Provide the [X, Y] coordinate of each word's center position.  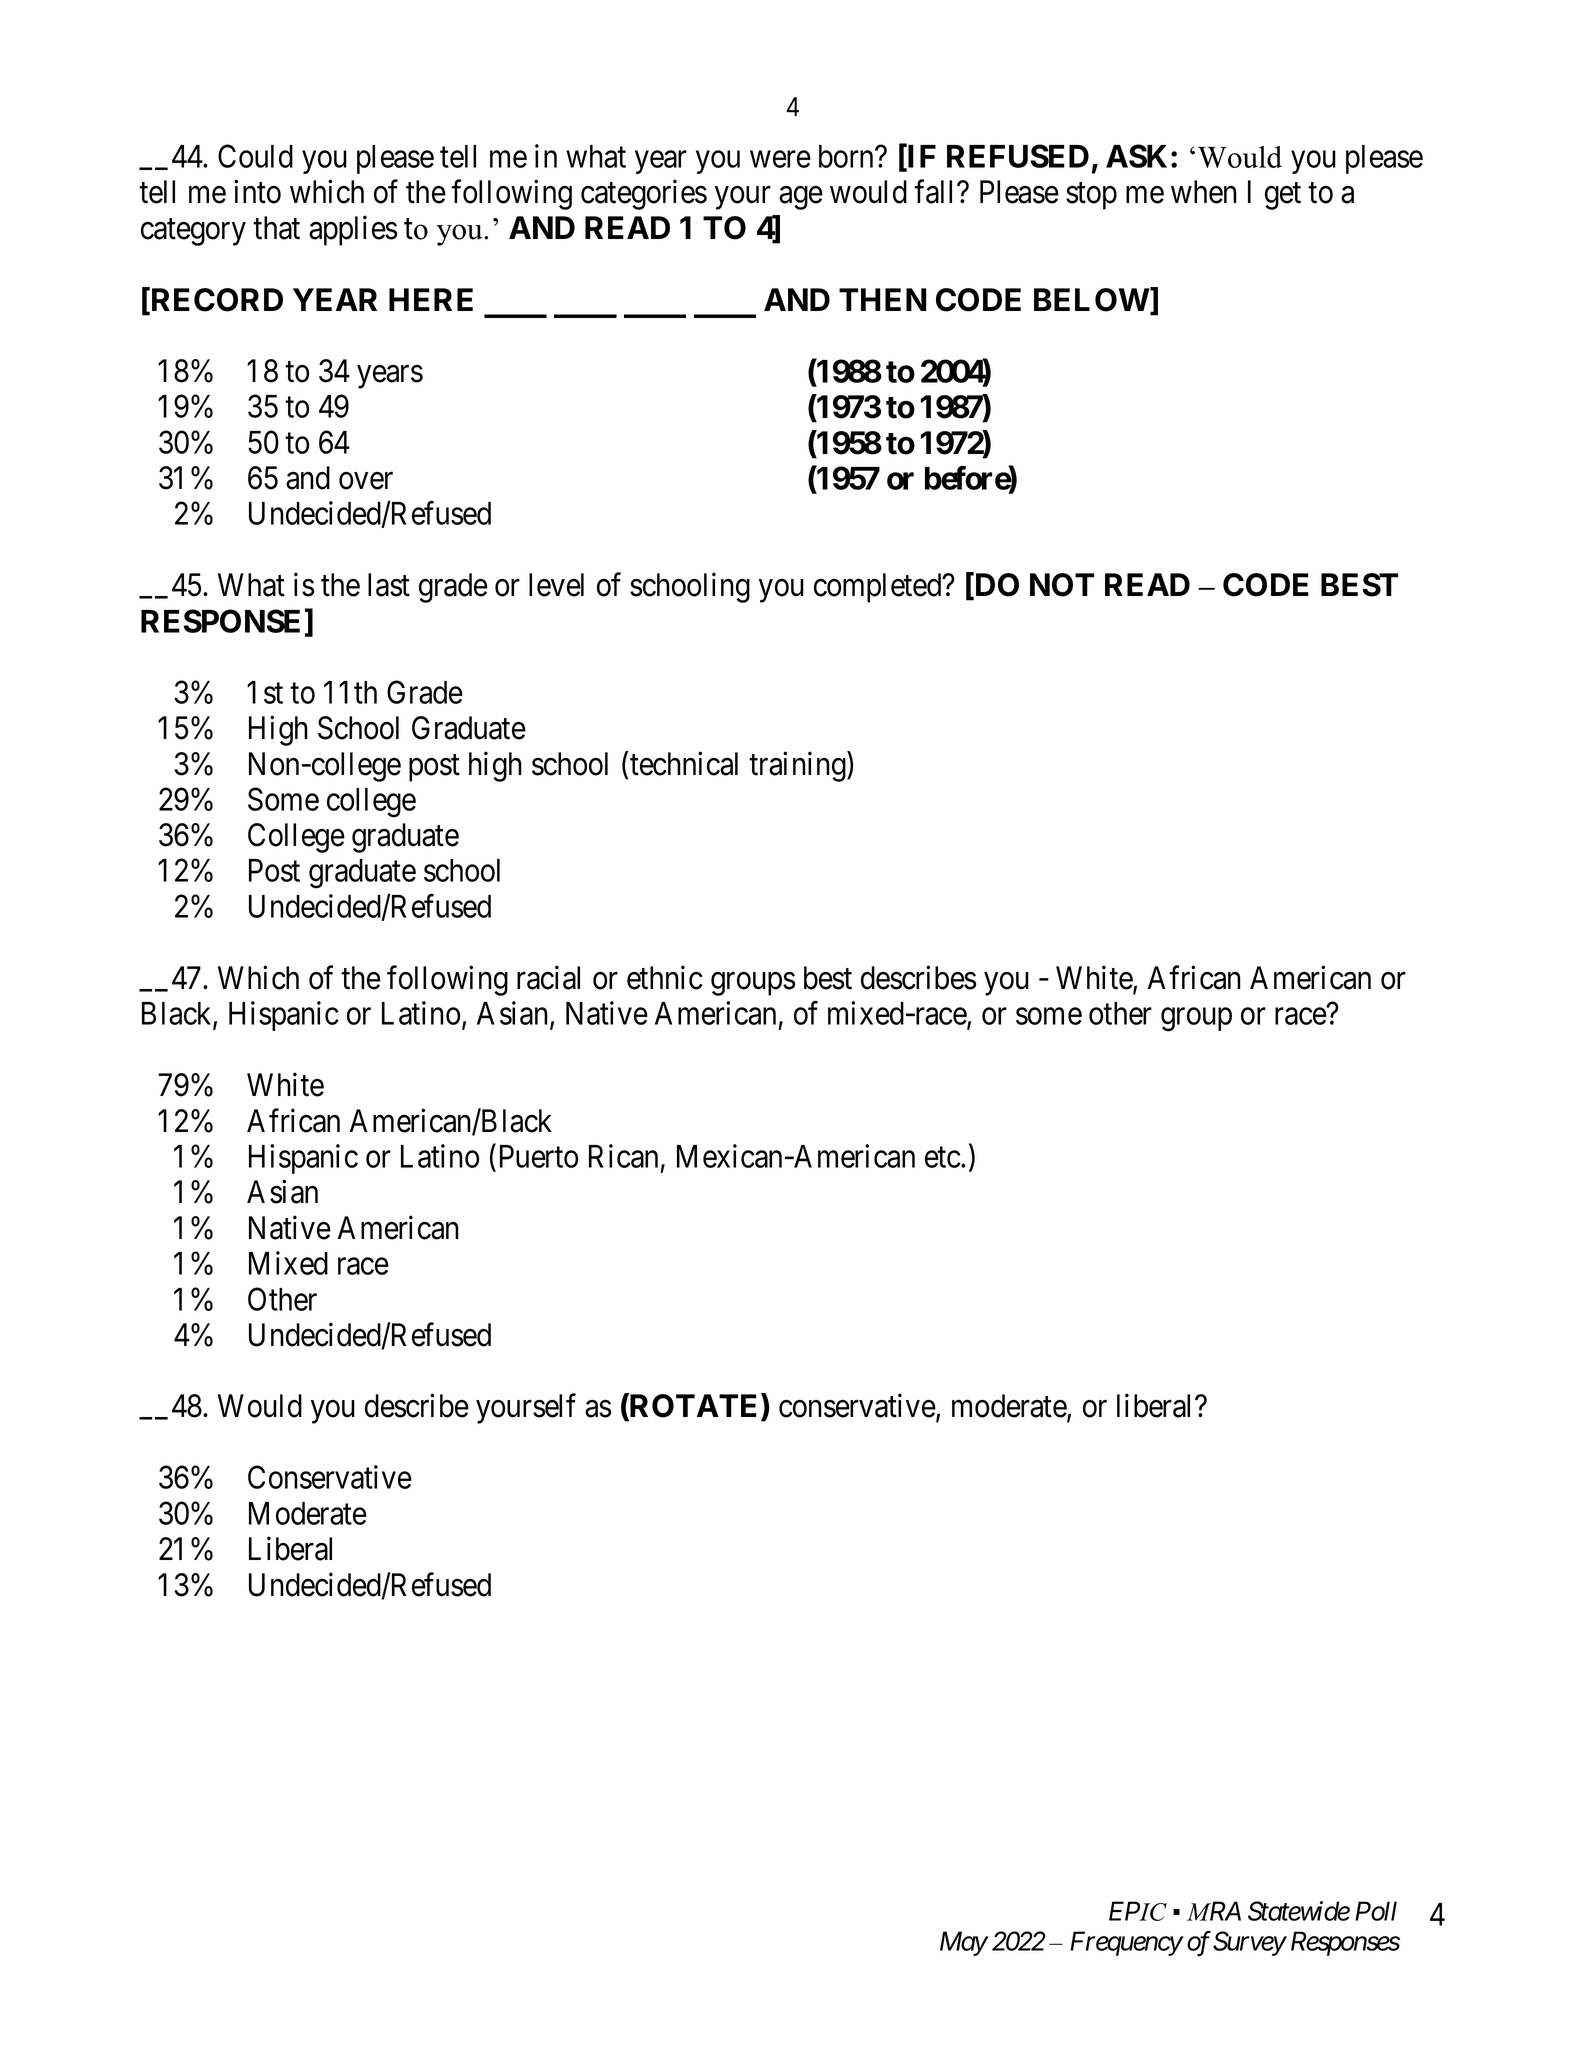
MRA [1214, 1911]
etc [943, 1157]
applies [353, 231]
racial [548, 977]
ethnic [664, 977]
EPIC [1138, 1911]
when [1204, 192]
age [801, 198]
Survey [1249, 1943]
